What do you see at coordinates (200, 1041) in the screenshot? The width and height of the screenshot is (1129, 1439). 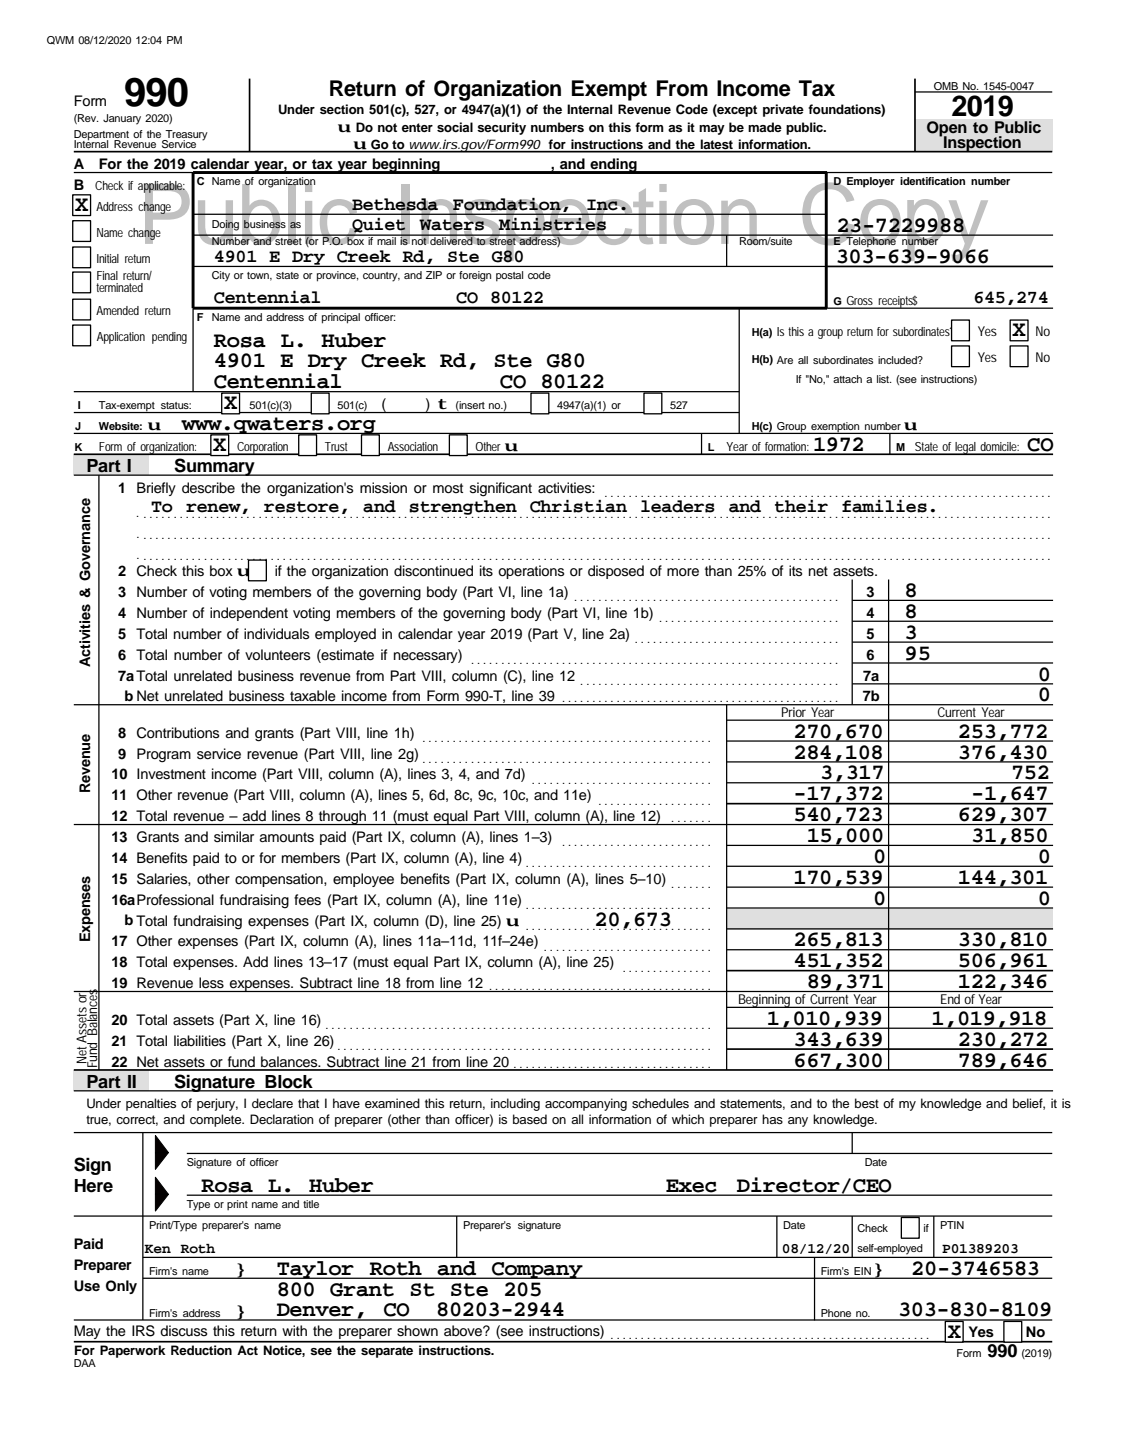 I see `liabilities` at bounding box center [200, 1041].
